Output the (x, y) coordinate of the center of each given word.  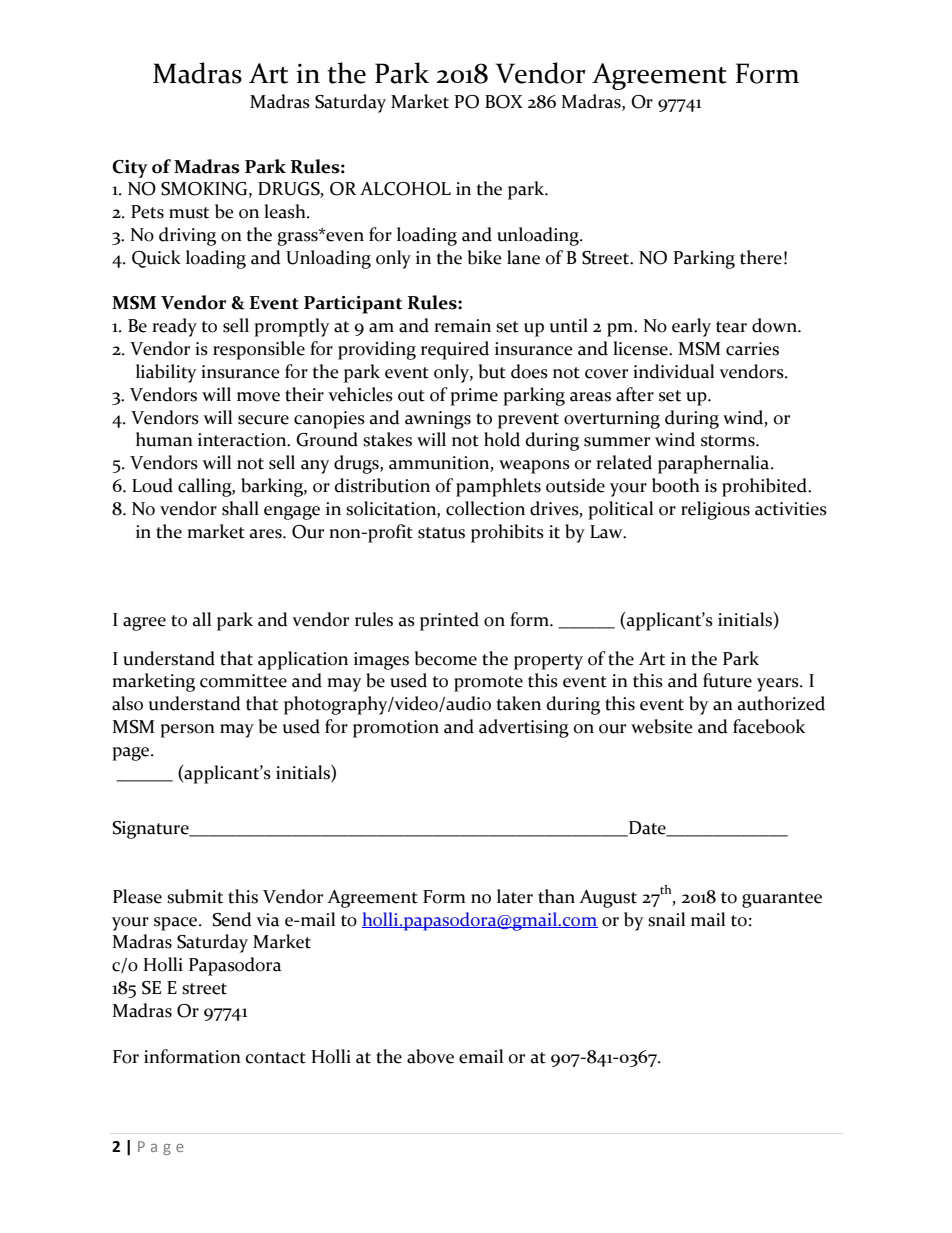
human (164, 439)
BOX (504, 102)
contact (276, 1058)
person (187, 731)
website (662, 726)
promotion (396, 729)
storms (729, 441)
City (130, 169)
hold (502, 439)
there (761, 257)
